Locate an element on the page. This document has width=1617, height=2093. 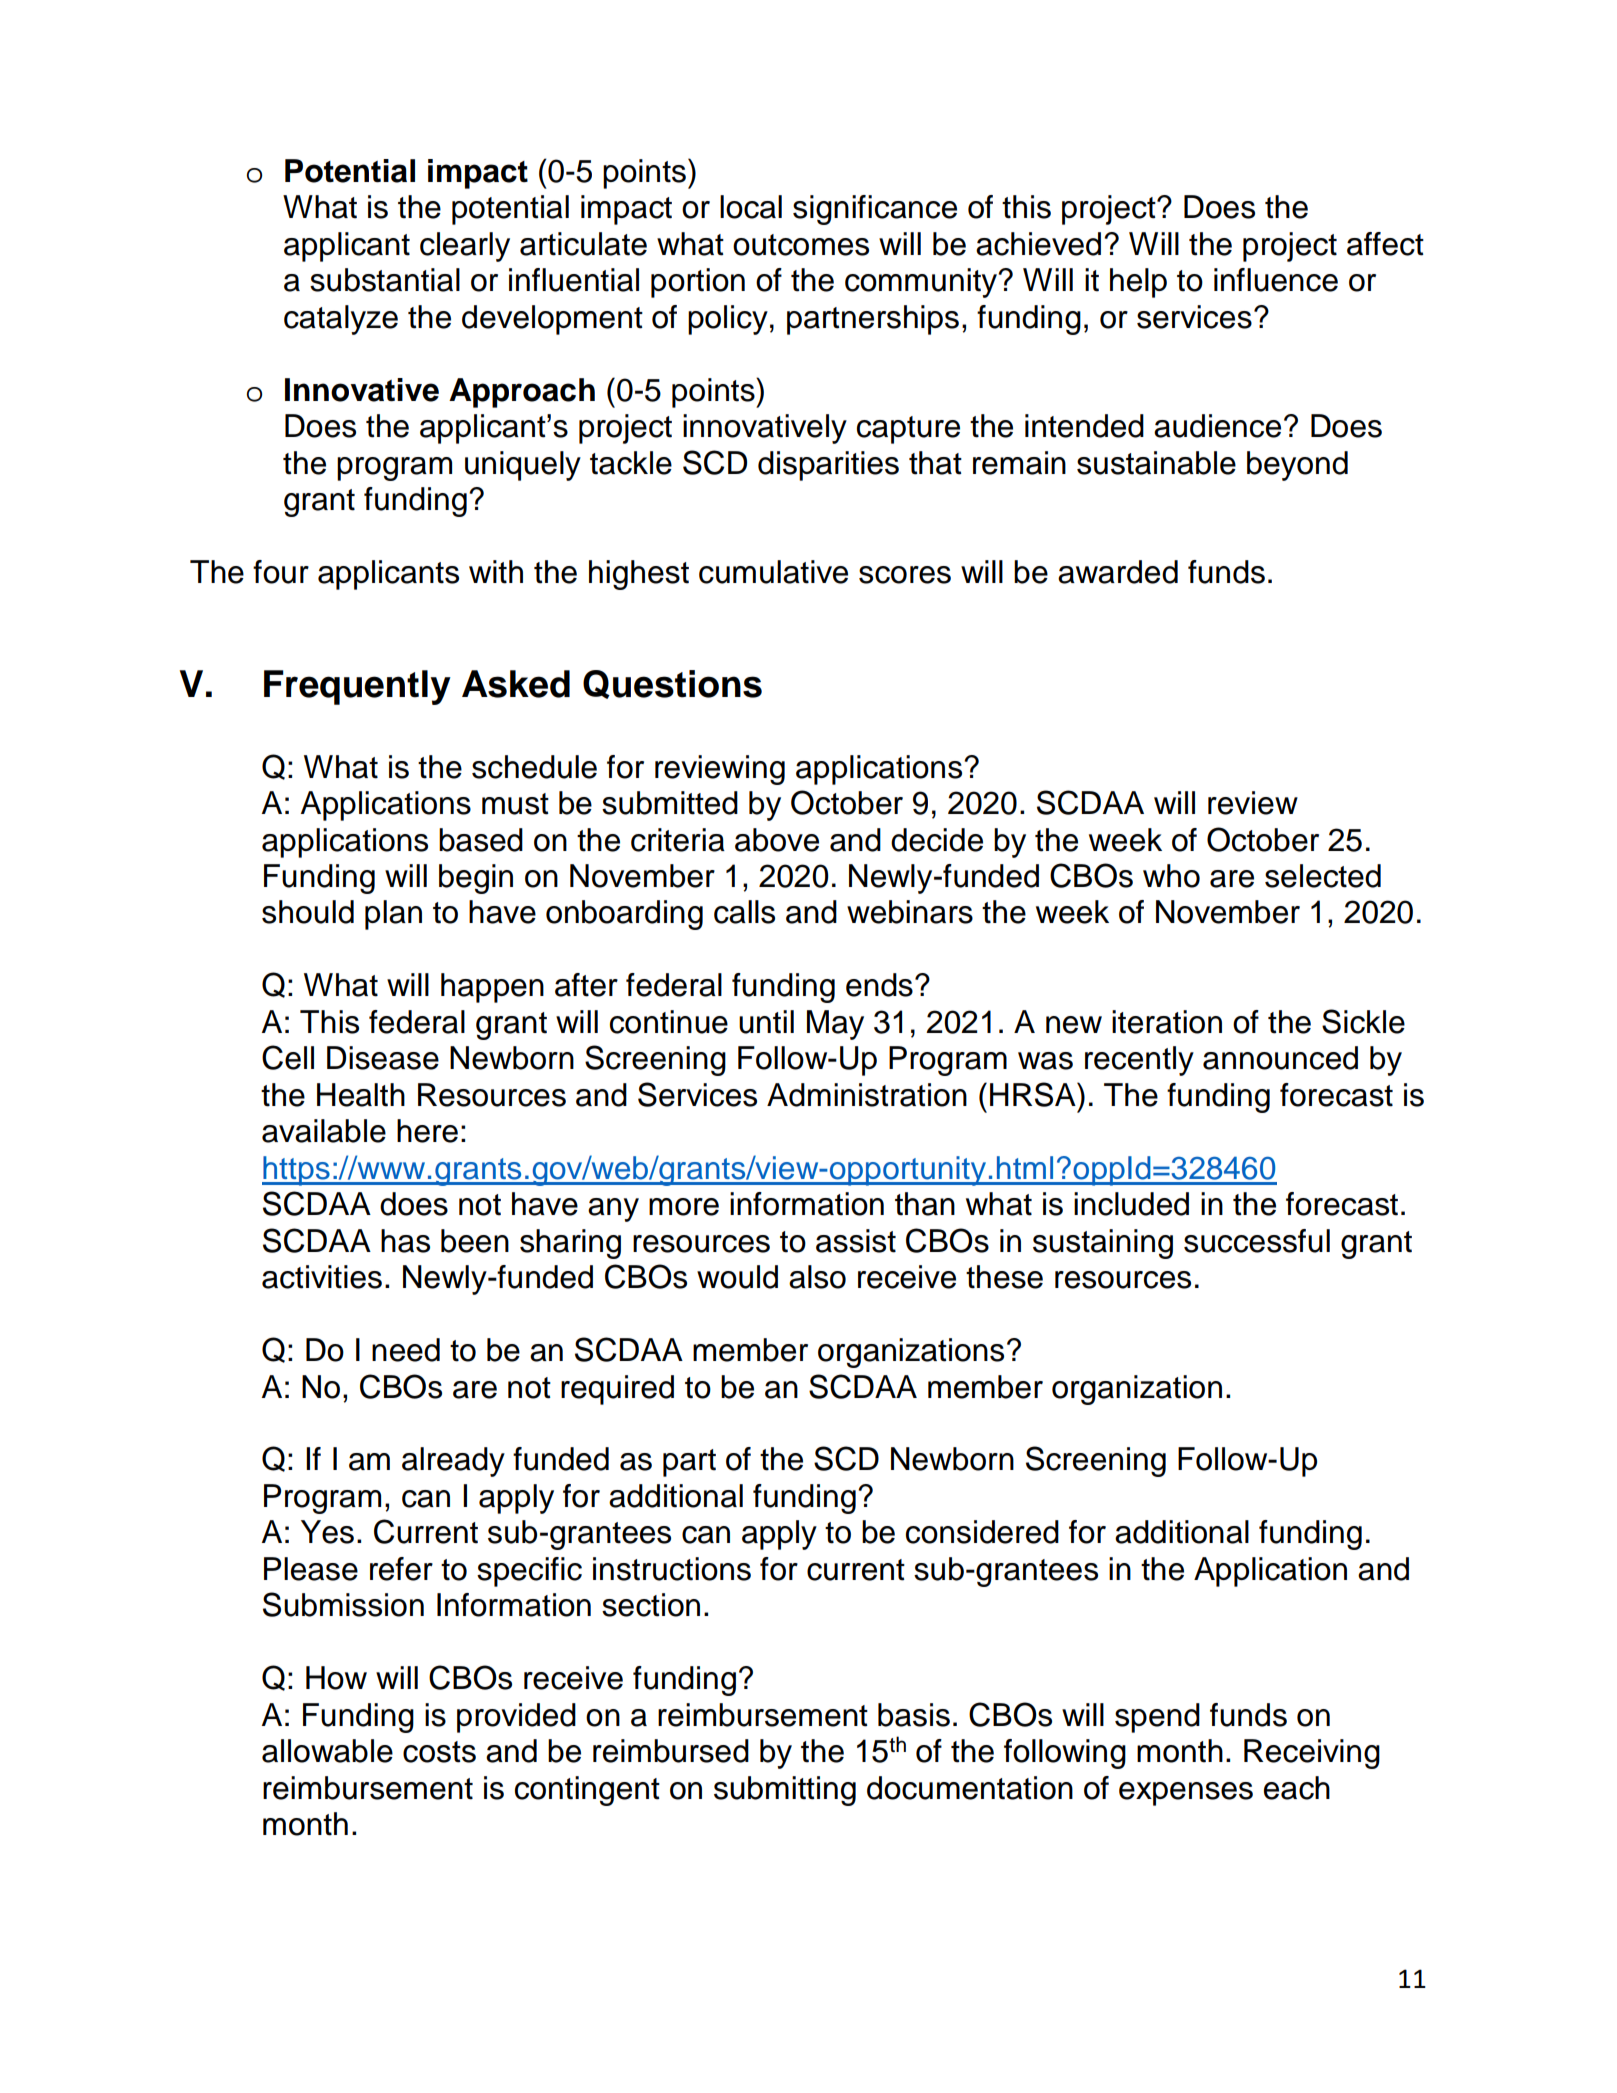
influence is located at coordinates (1276, 280).
